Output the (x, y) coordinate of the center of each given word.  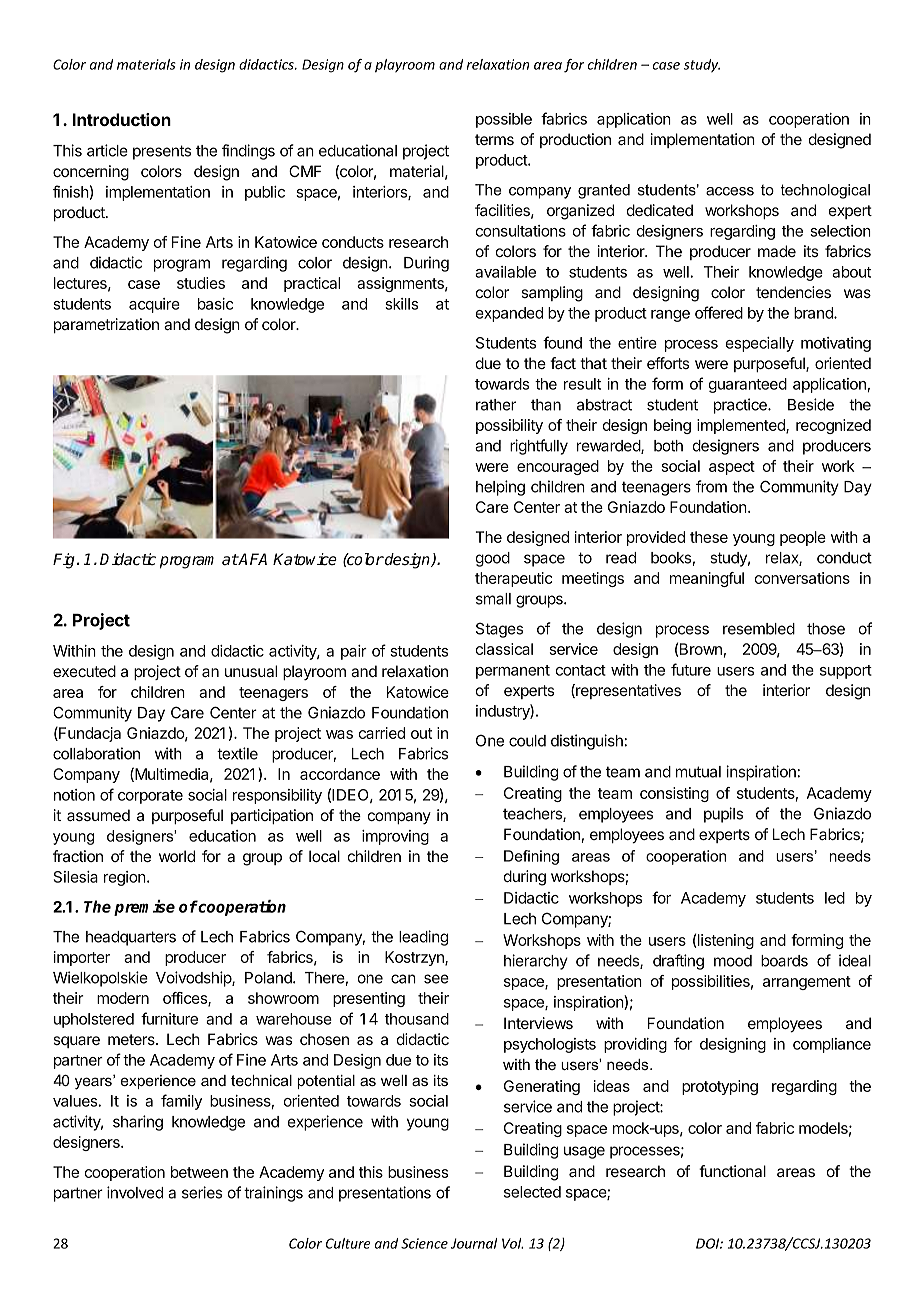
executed (84, 671)
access (730, 191)
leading (423, 938)
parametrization (106, 325)
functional (732, 1171)
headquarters (131, 938)
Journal (474, 1243)
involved (135, 1192)
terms (494, 139)
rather (496, 405)
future (691, 669)
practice (741, 406)
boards (784, 961)
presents (162, 152)
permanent (513, 672)
